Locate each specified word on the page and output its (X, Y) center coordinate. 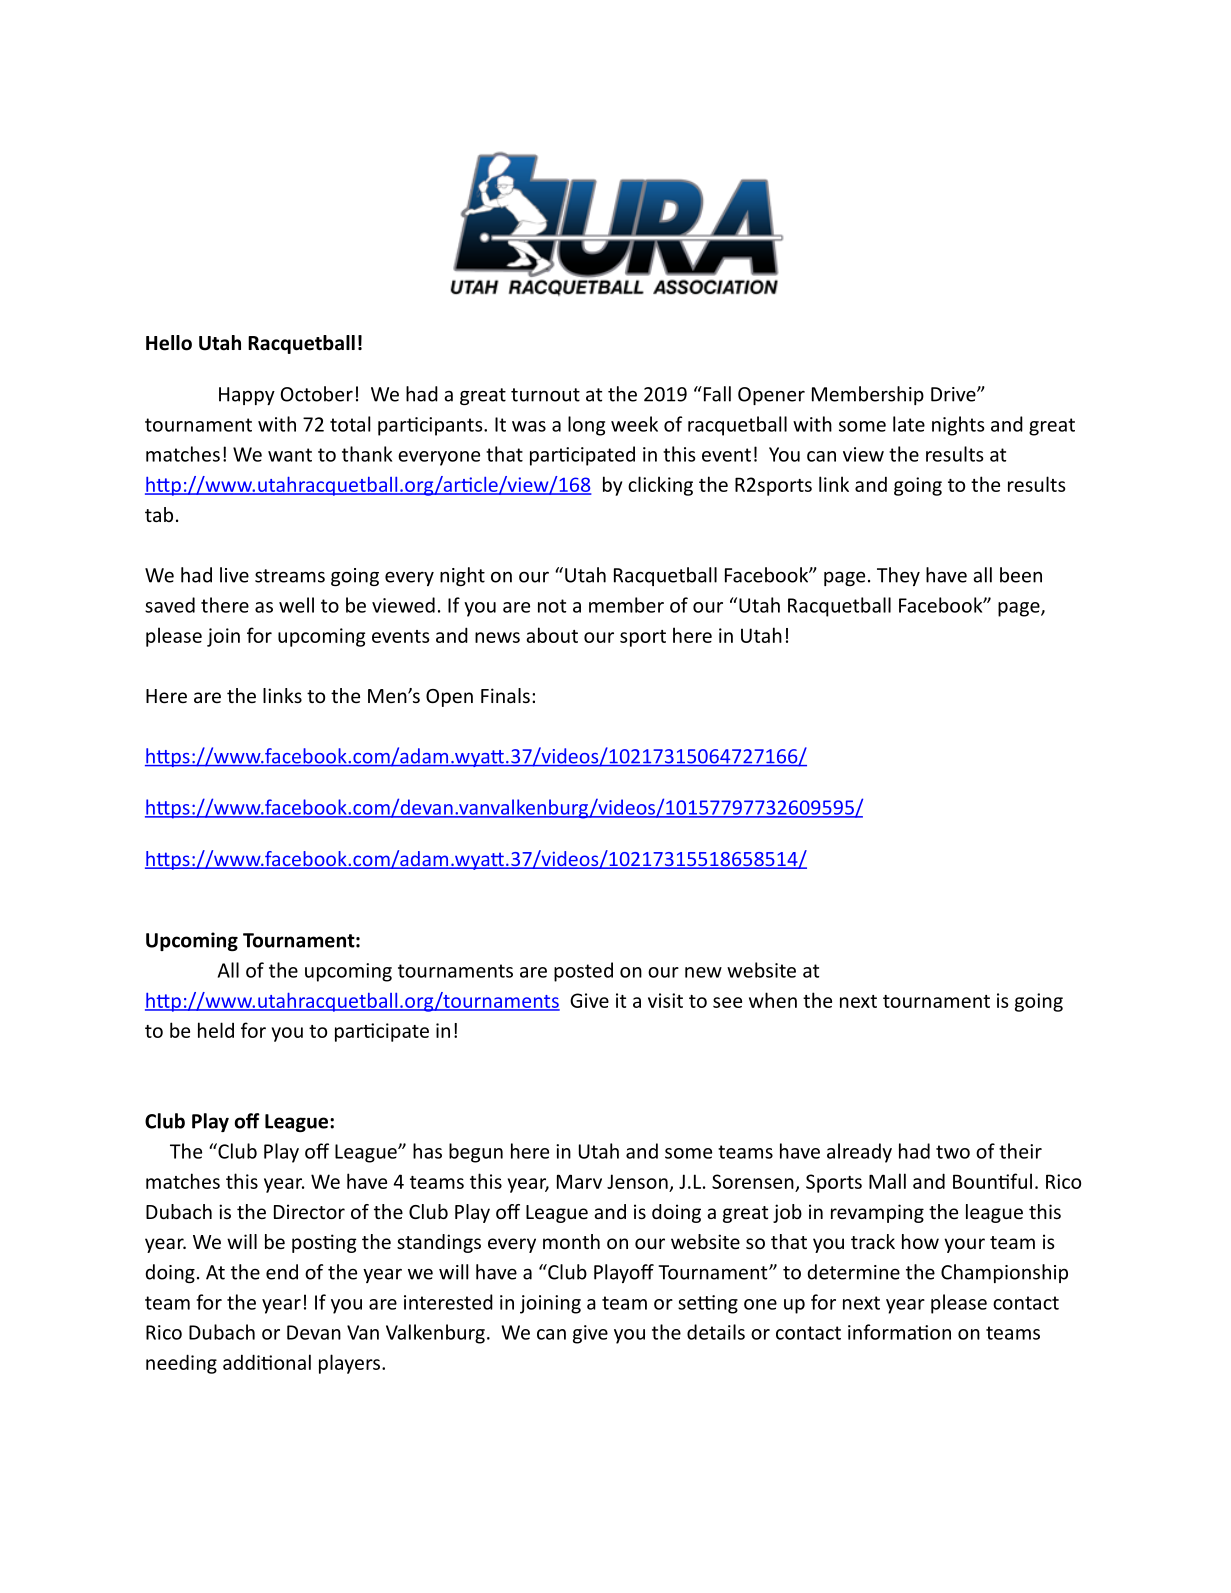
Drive (954, 394)
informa (883, 1332)
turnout (545, 395)
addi (242, 1362)
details (716, 1332)
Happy (247, 396)
